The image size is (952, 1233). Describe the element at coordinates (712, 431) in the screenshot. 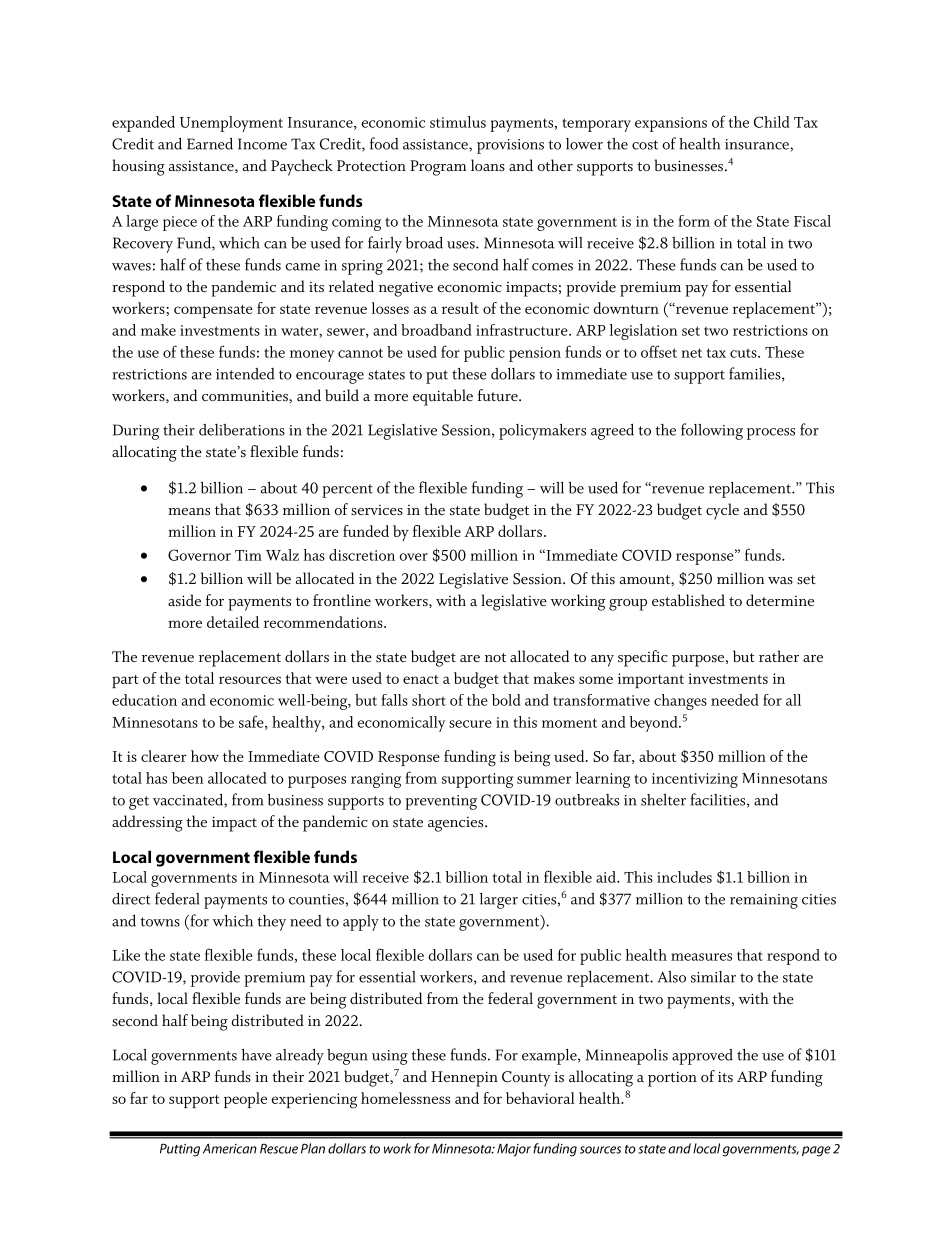

I see `following` at that location.
